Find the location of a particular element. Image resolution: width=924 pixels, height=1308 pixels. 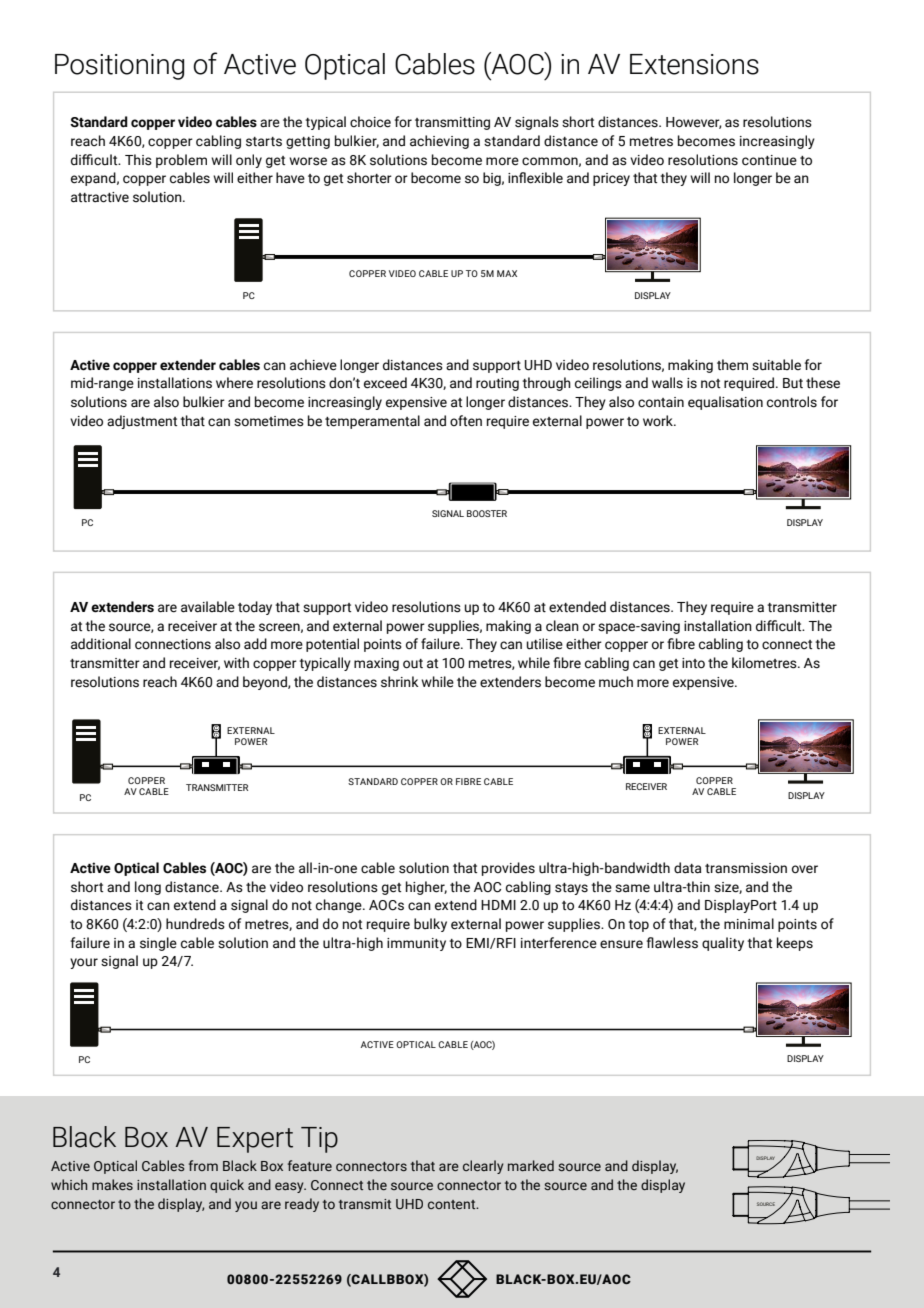

However is located at coordinates (694, 123).
